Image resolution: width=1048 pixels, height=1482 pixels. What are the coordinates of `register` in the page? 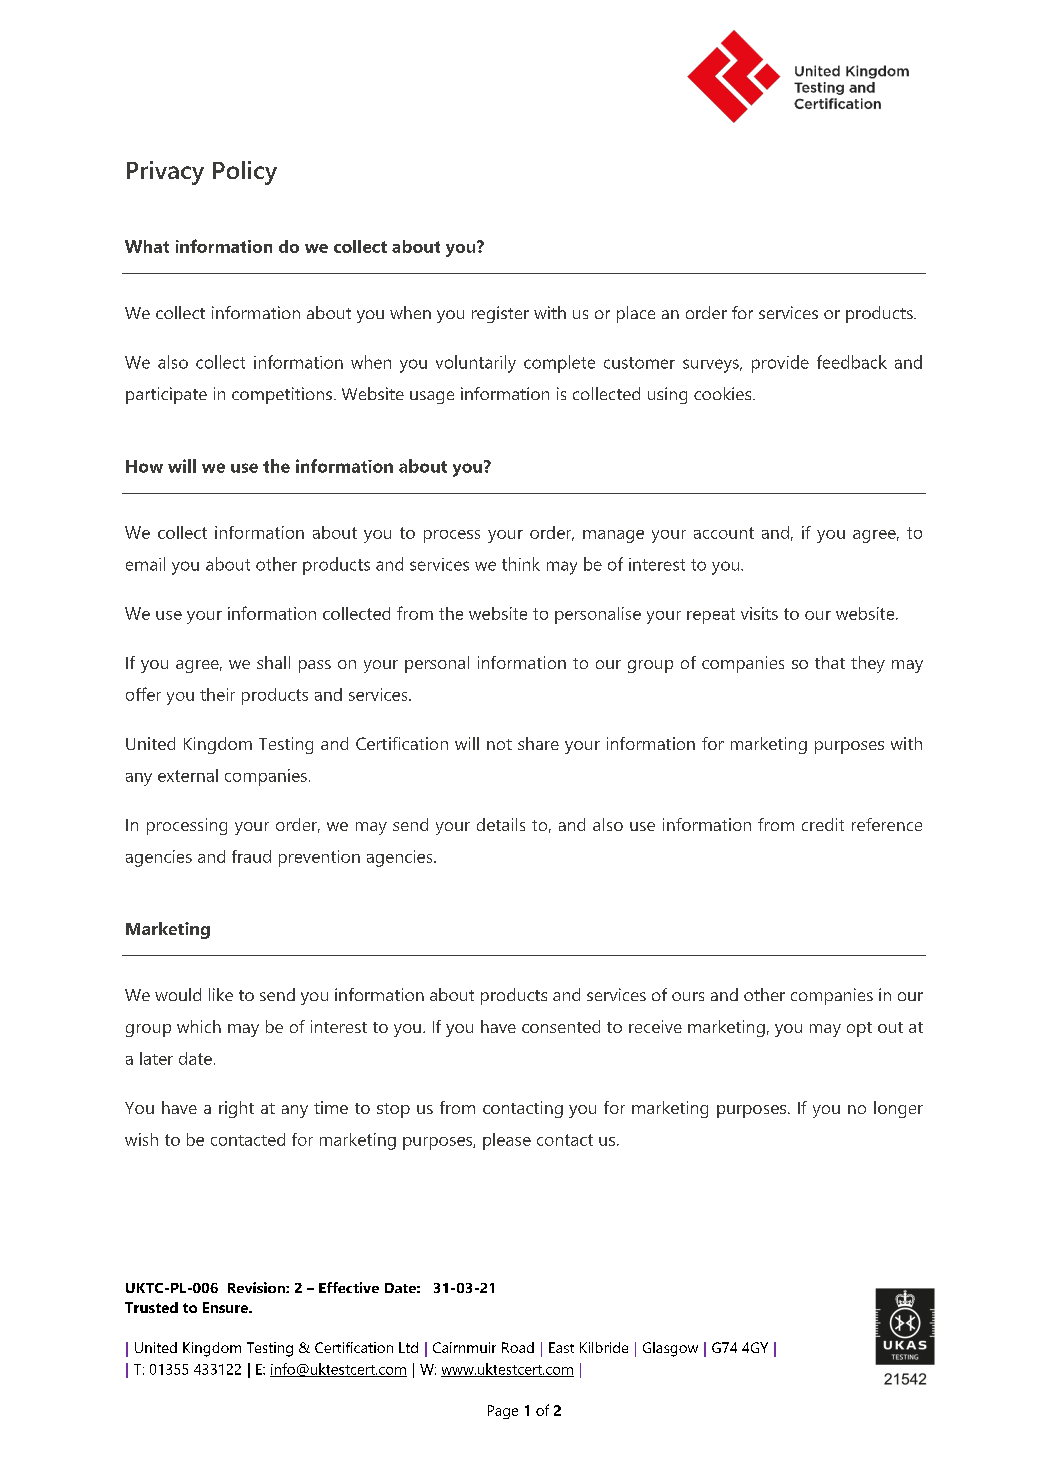 It's located at (500, 314).
